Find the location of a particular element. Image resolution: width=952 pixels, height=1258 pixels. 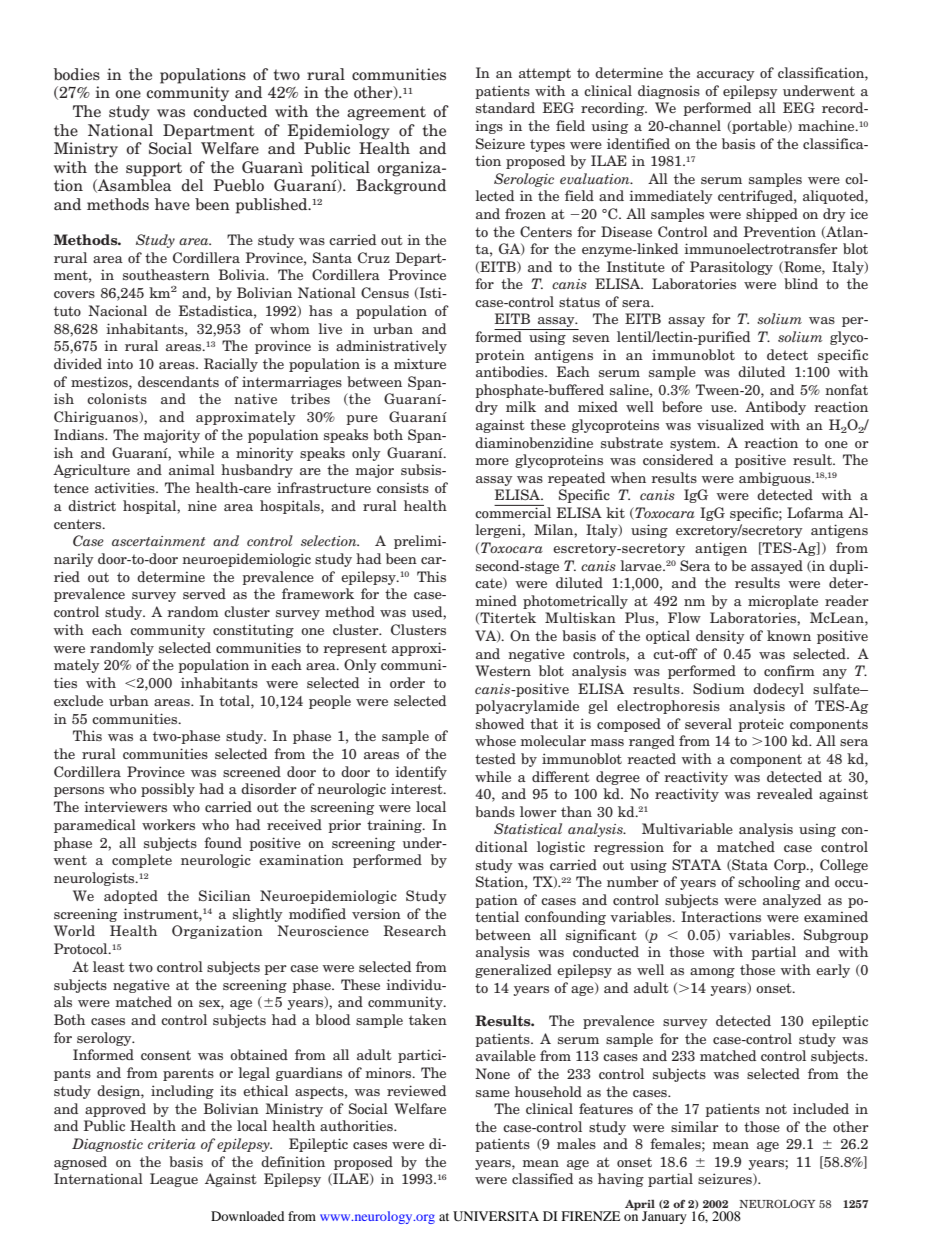

standard is located at coordinates (505, 107).
